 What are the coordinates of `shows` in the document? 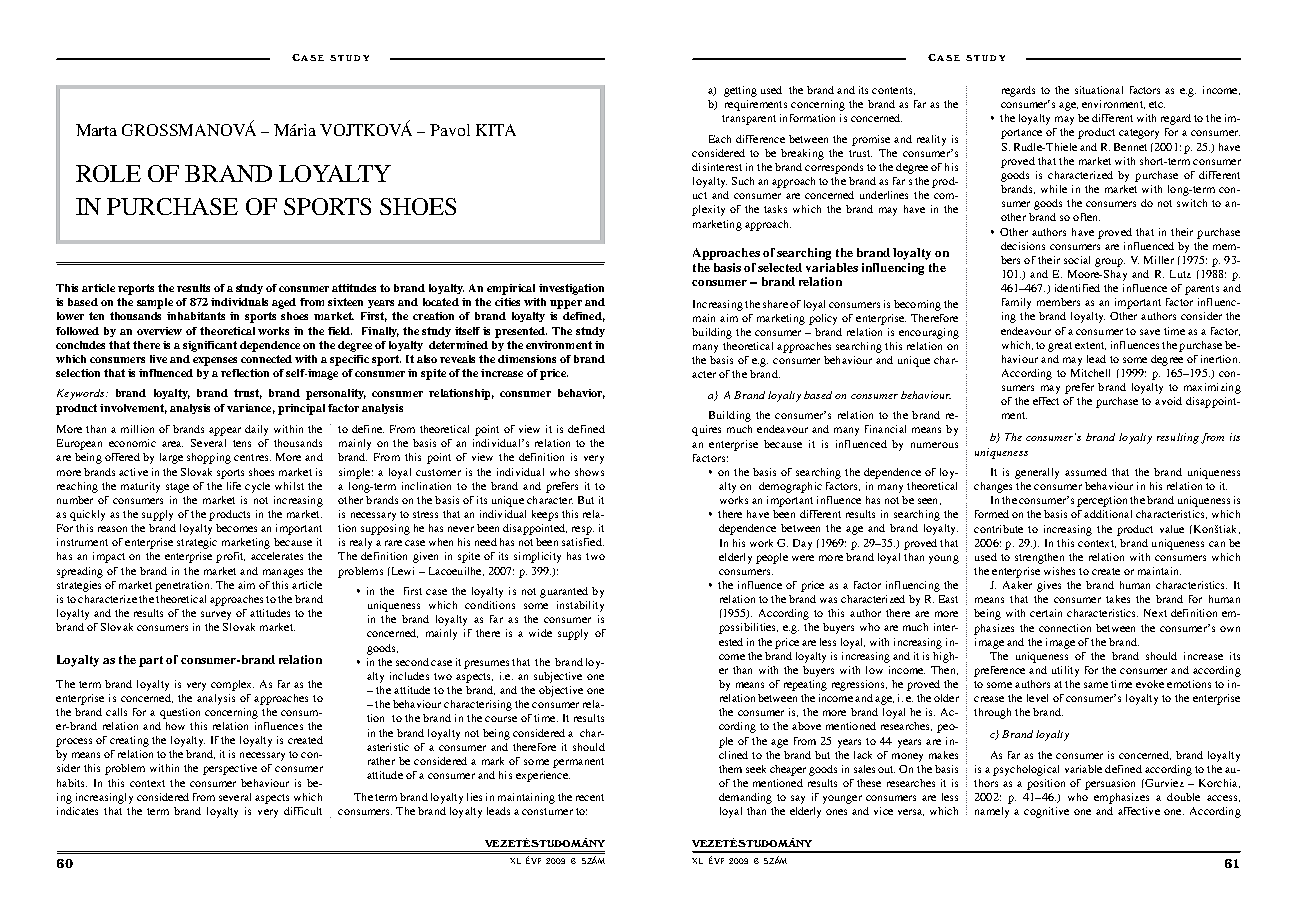 It's located at (589, 472).
